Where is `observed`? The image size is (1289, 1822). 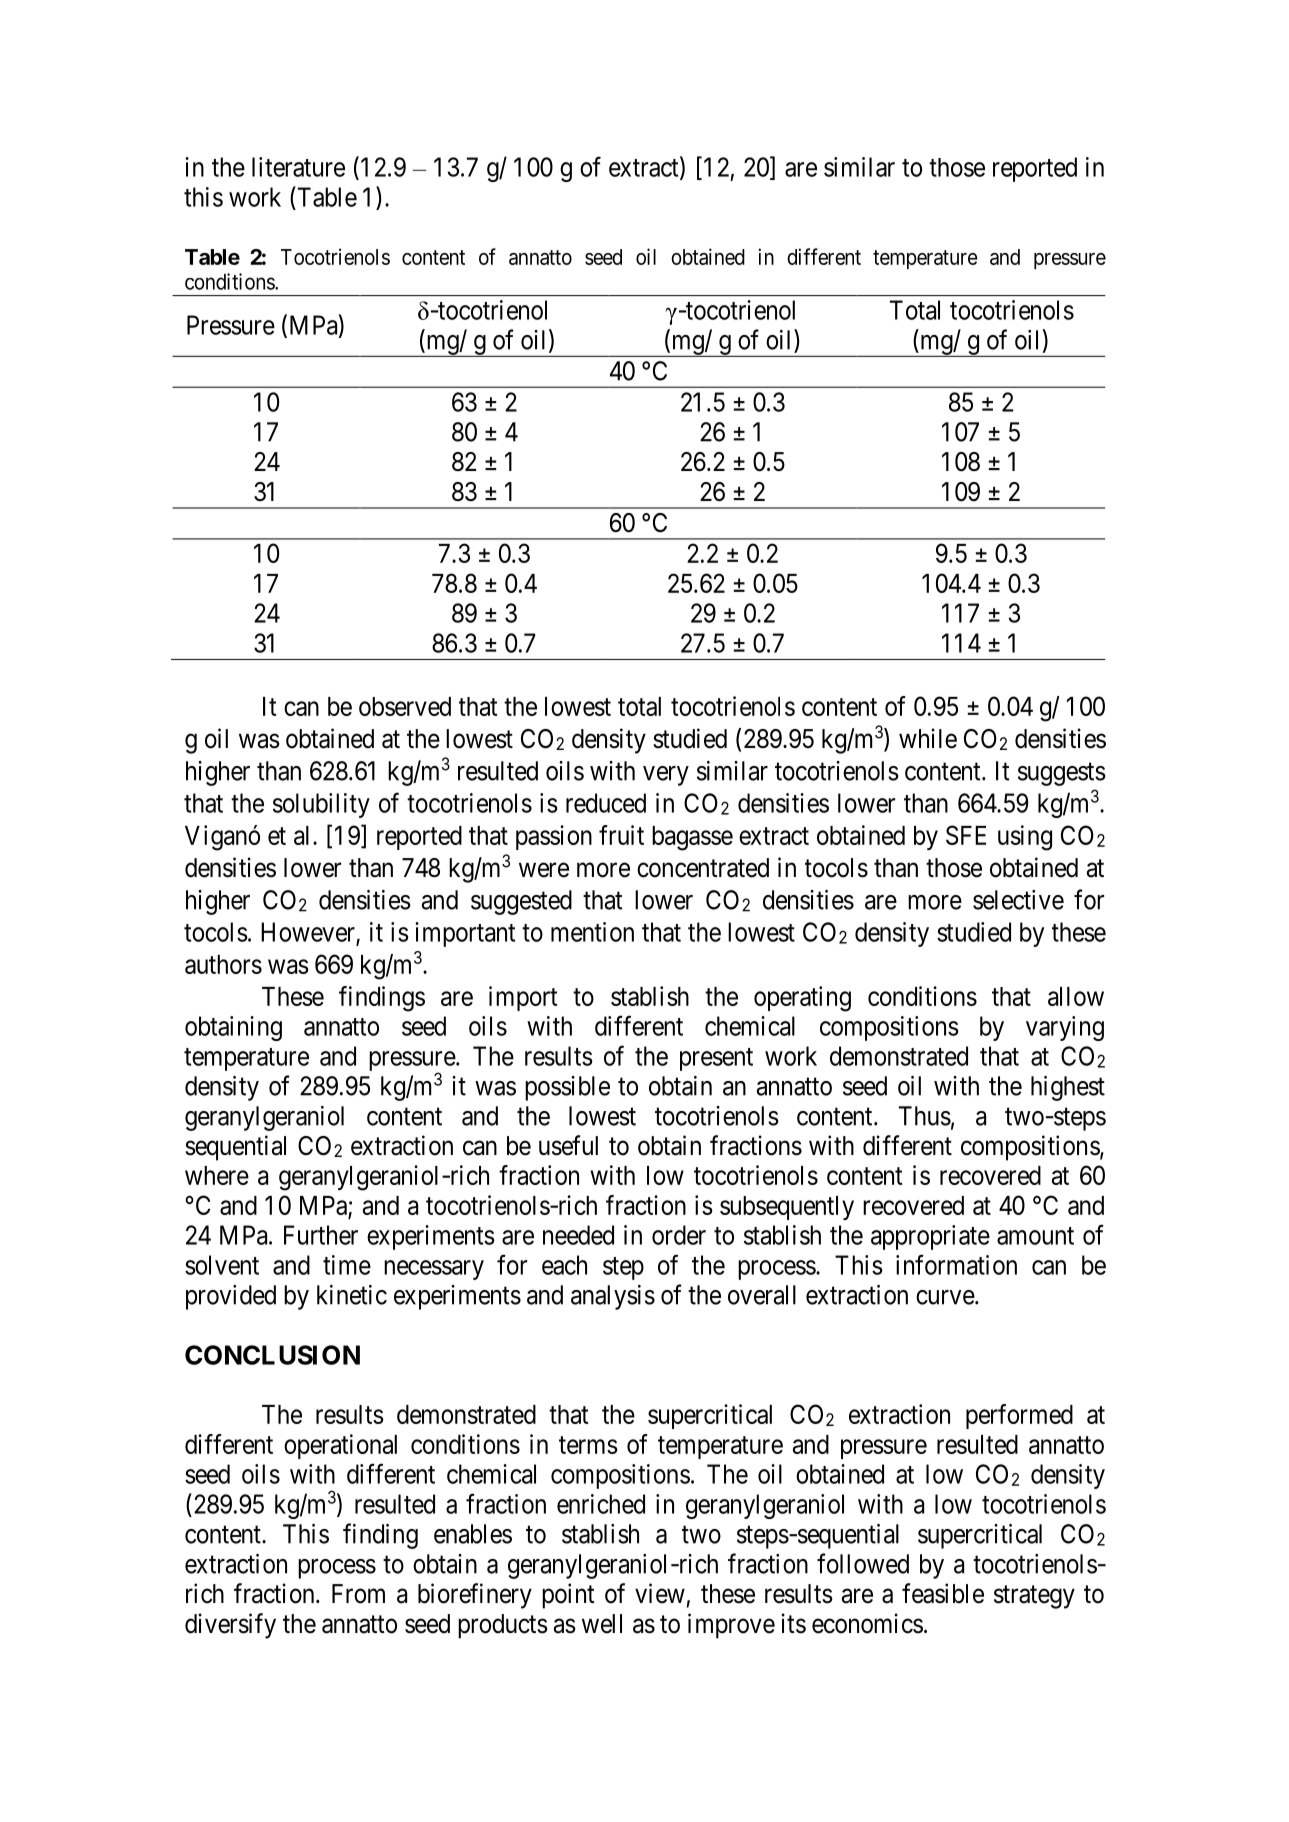 observed is located at coordinates (405, 706).
